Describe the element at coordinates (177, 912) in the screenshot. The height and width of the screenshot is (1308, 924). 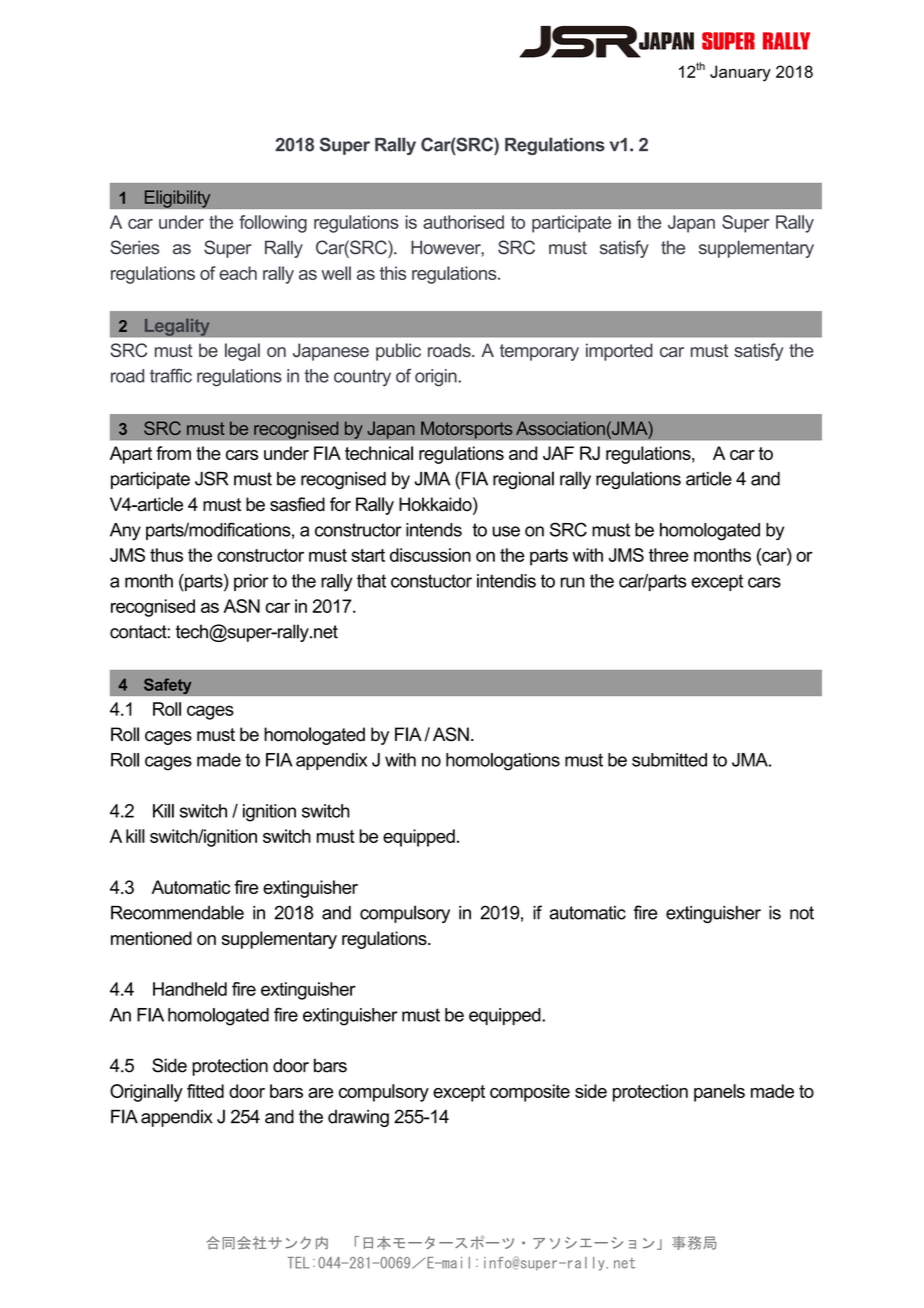
I see `Recommendable` at that location.
